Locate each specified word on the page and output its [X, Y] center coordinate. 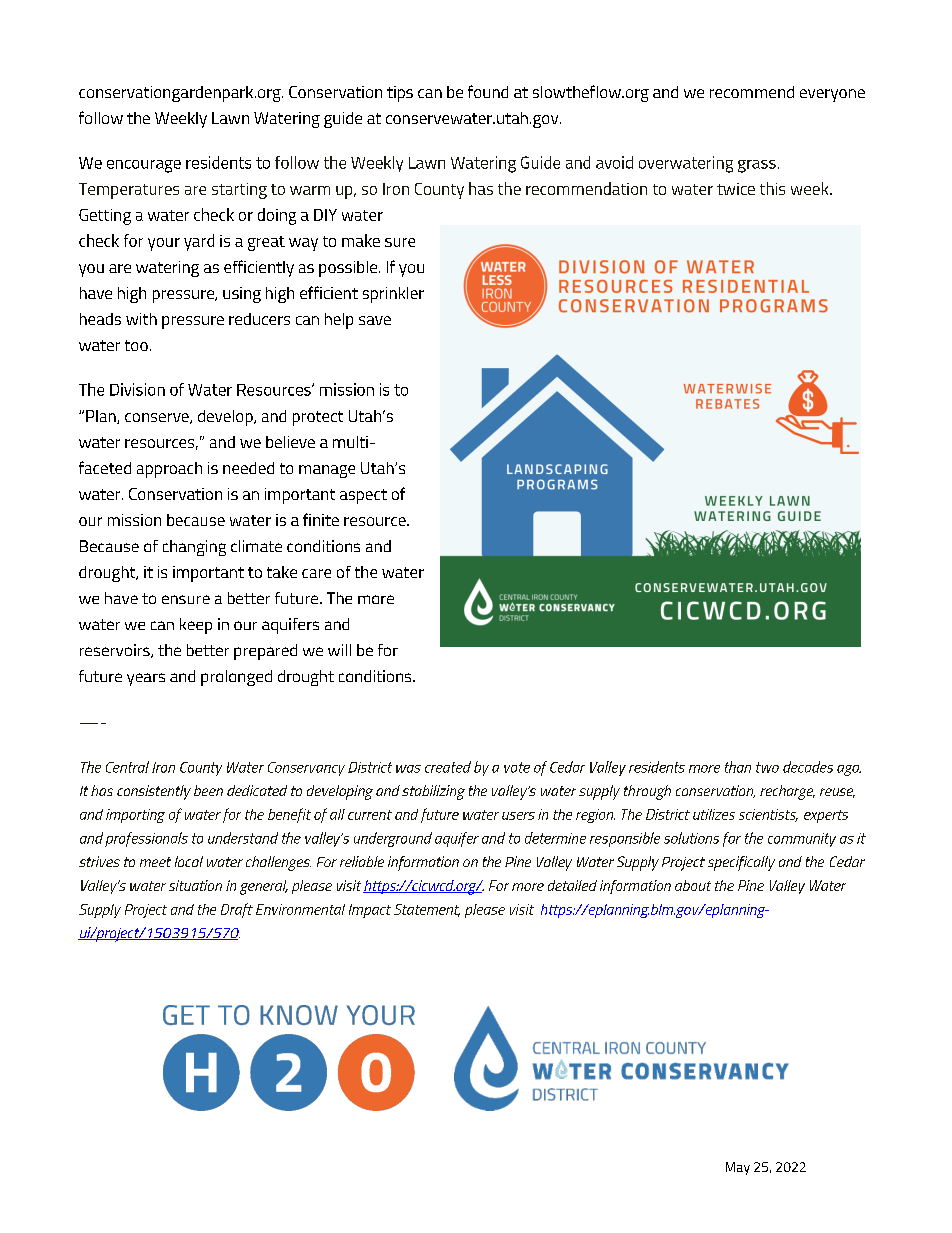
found [488, 91]
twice [736, 189]
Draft [237, 910]
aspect [363, 496]
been [208, 790]
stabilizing [433, 792]
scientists [768, 815]
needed [248, 468]
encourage [144, 166]
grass [757, 166]
